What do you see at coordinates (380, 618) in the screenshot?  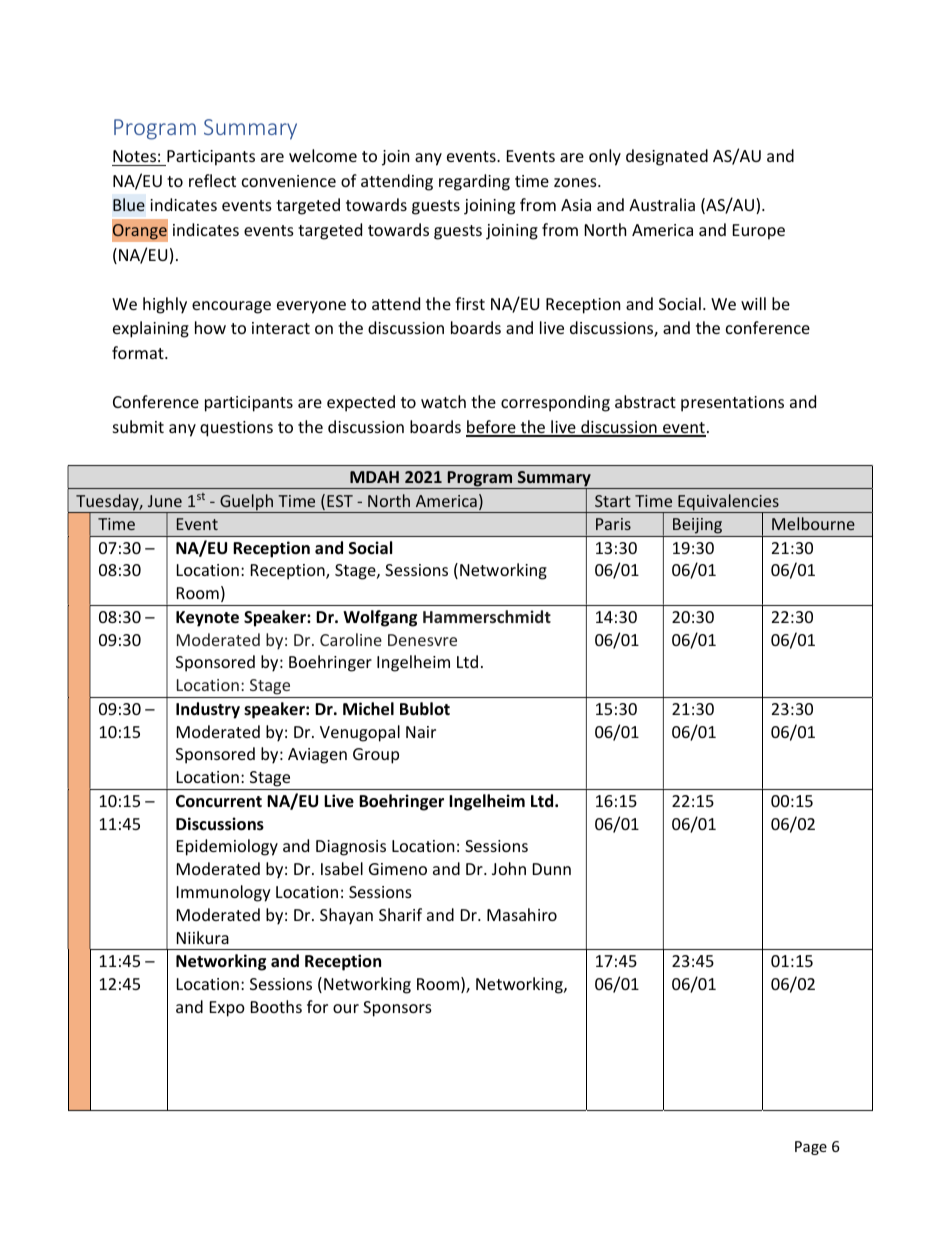 I see `Wolfgang` at bounding box center [380, 618].
